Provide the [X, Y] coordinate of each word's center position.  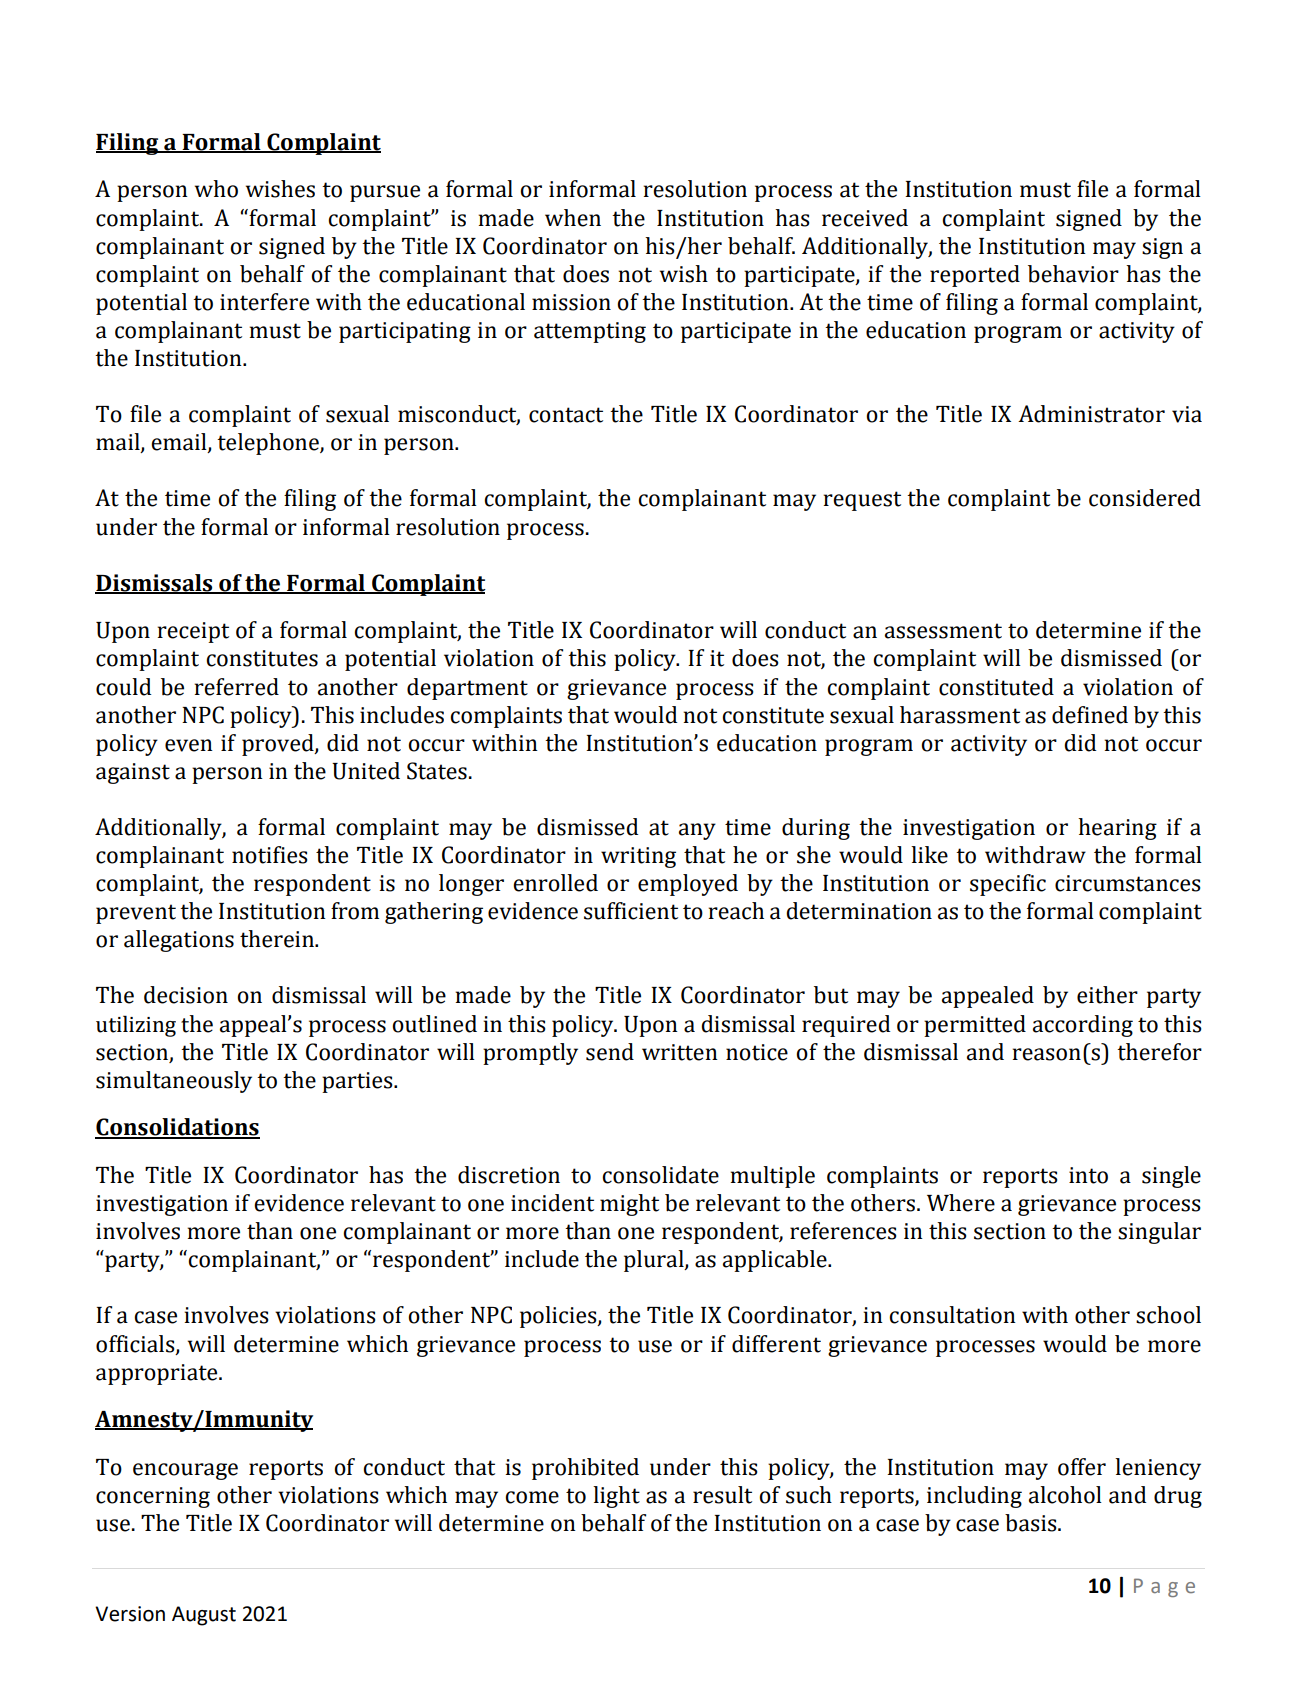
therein [278, 939]
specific [1008, 885]
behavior [1073, 274]
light [616, 1497]
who [216, 189]
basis [1032, 1523]
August [204, 1616]
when [573, 218]
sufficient [631, 911]
